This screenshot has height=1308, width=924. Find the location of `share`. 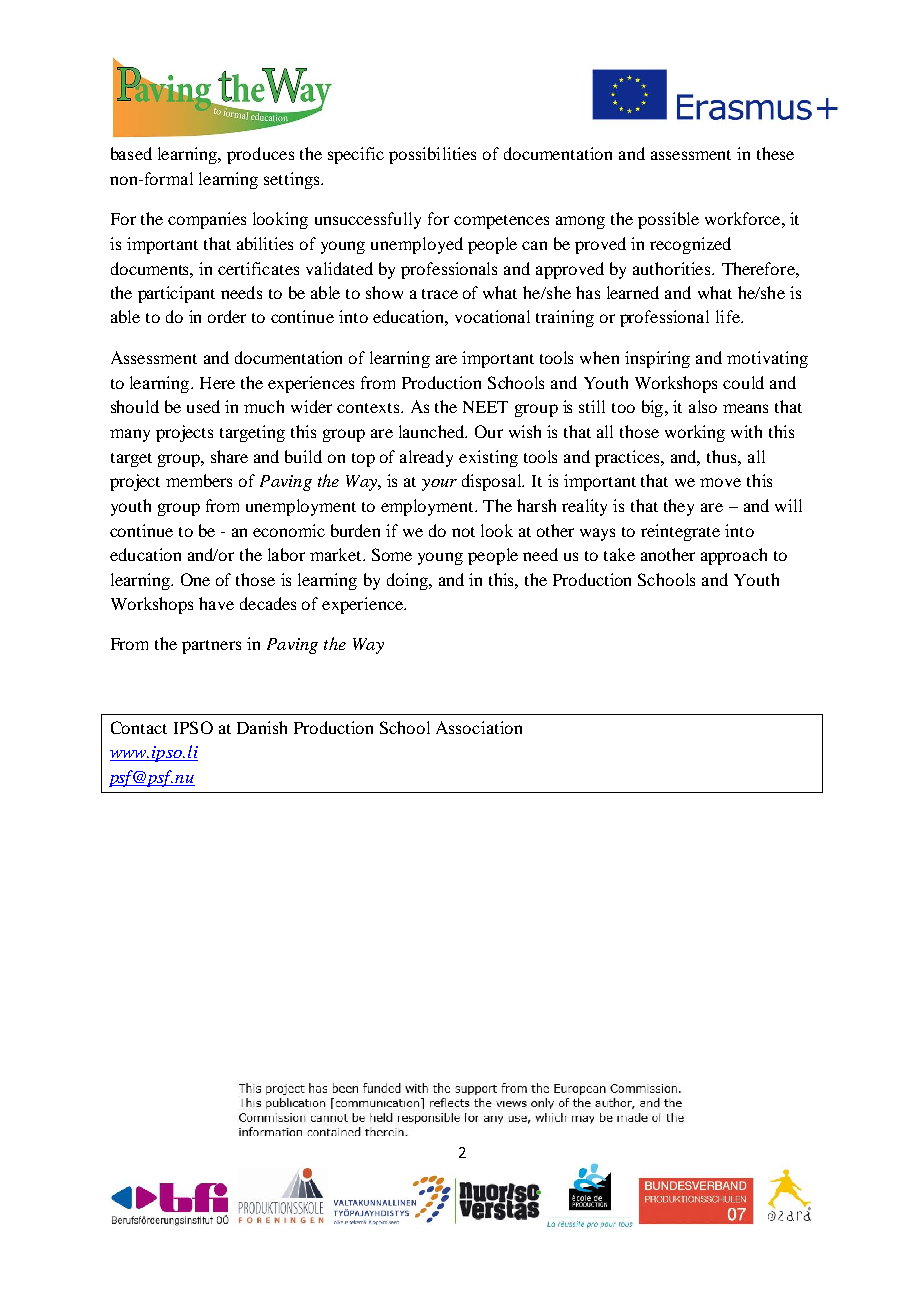

share is located at coordinates (229, 456).
